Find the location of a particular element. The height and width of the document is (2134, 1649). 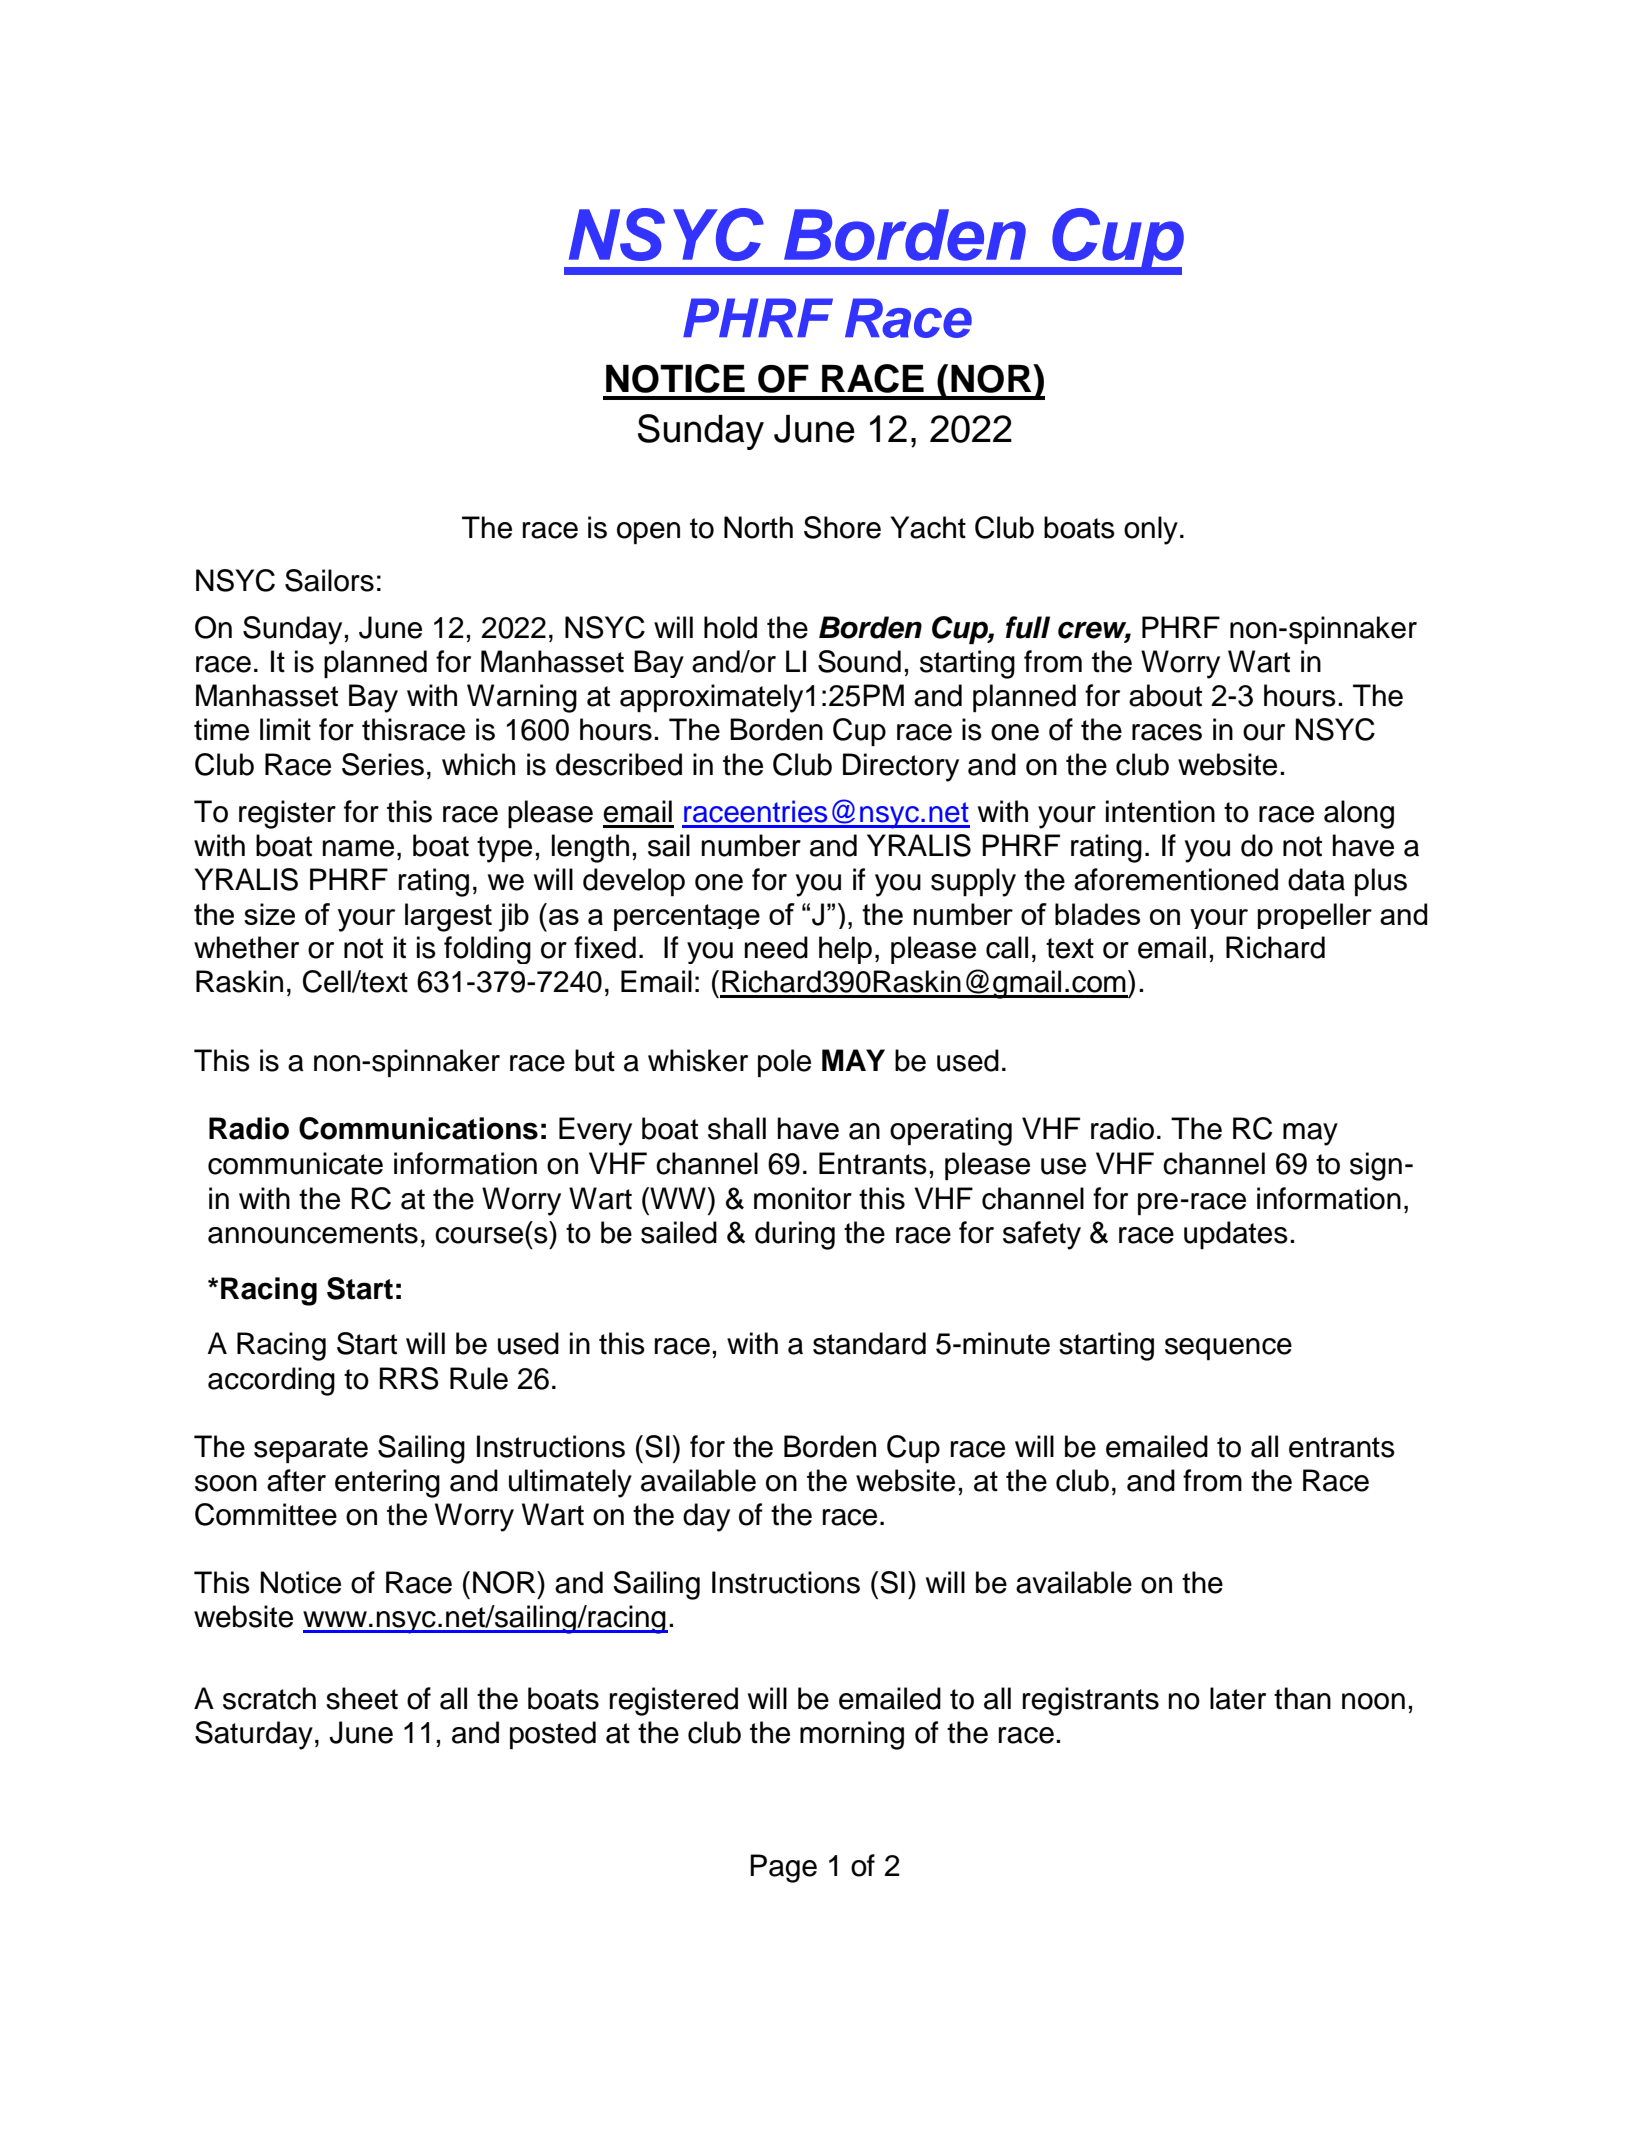

name is located at coordinates (358, 848).
